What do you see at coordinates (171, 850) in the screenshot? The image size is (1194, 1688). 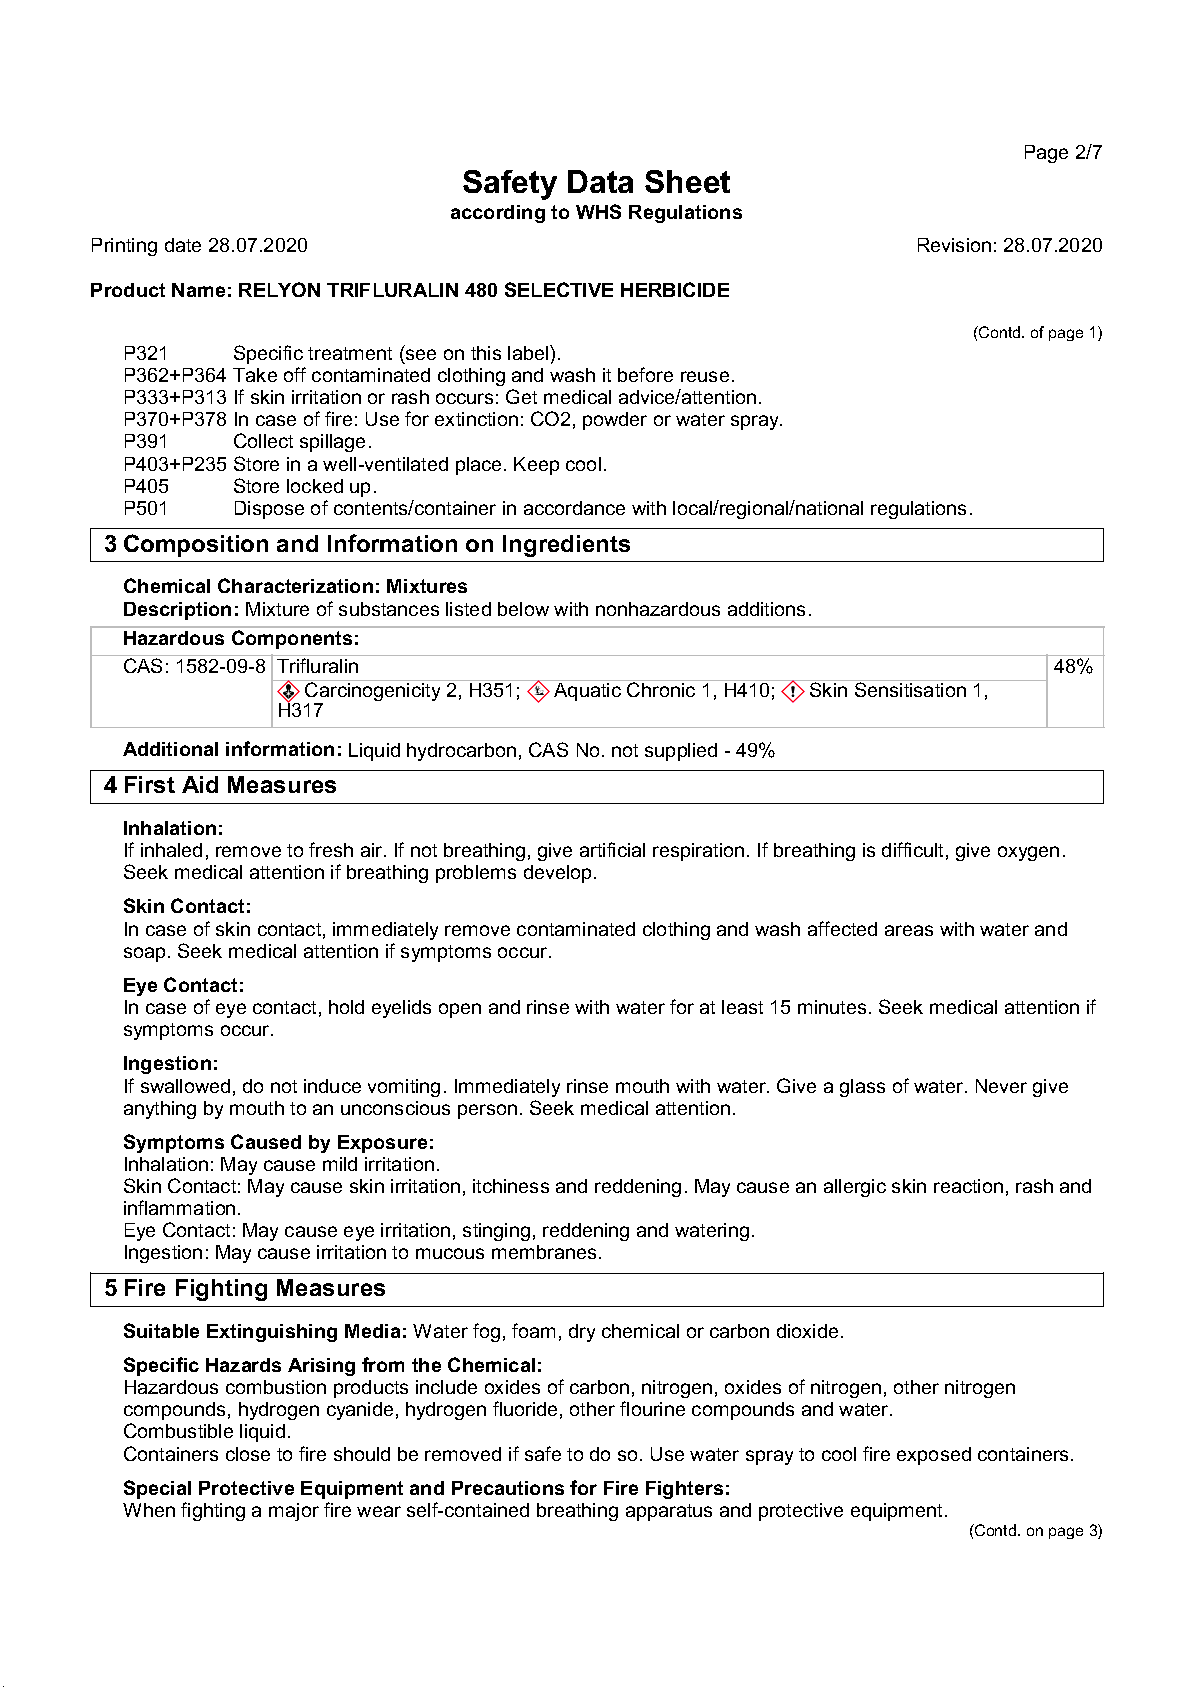 I see `inhaled` at bounding box center [171, 850].
